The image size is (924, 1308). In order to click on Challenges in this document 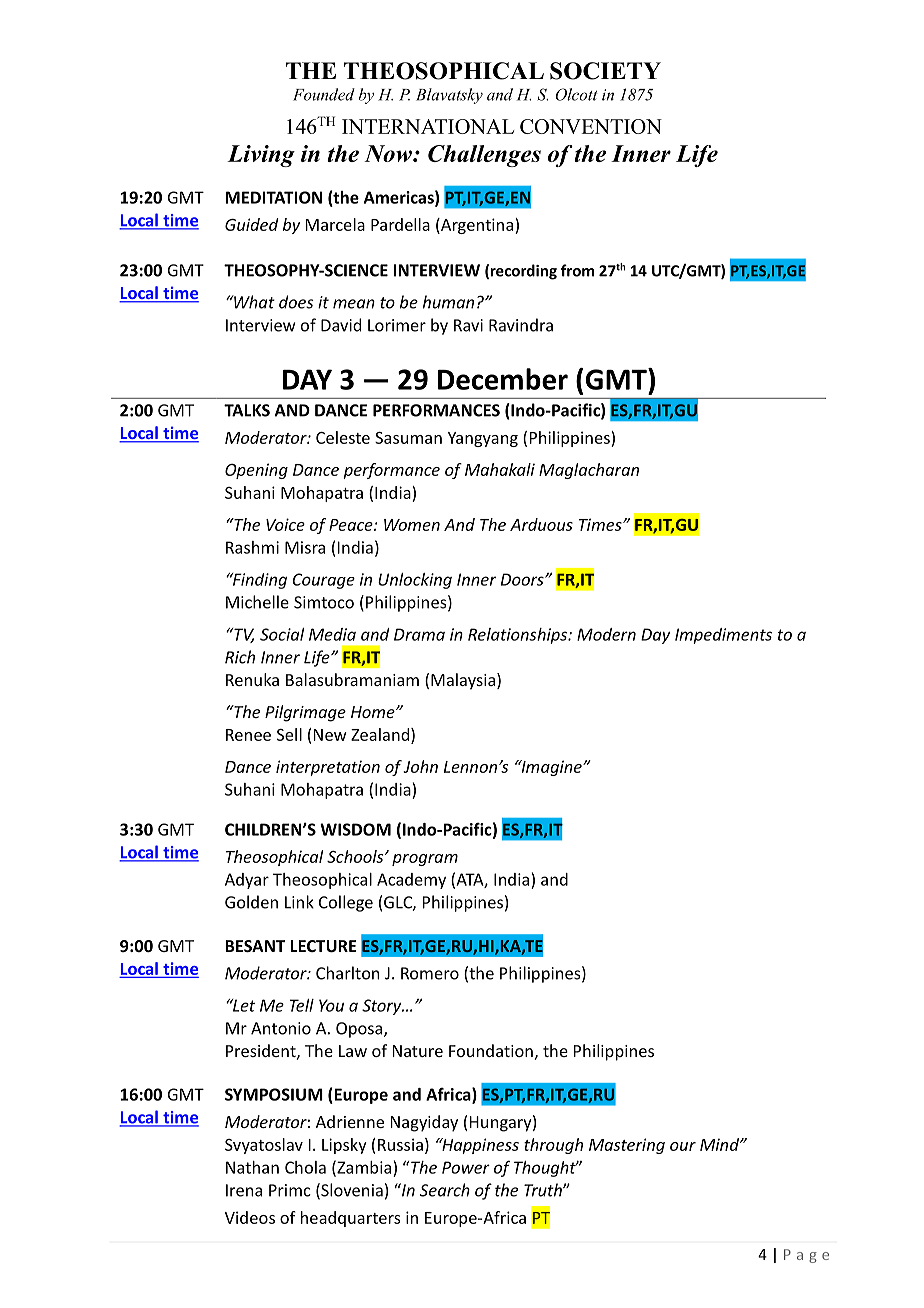, I will do `click(484, 156)`.
